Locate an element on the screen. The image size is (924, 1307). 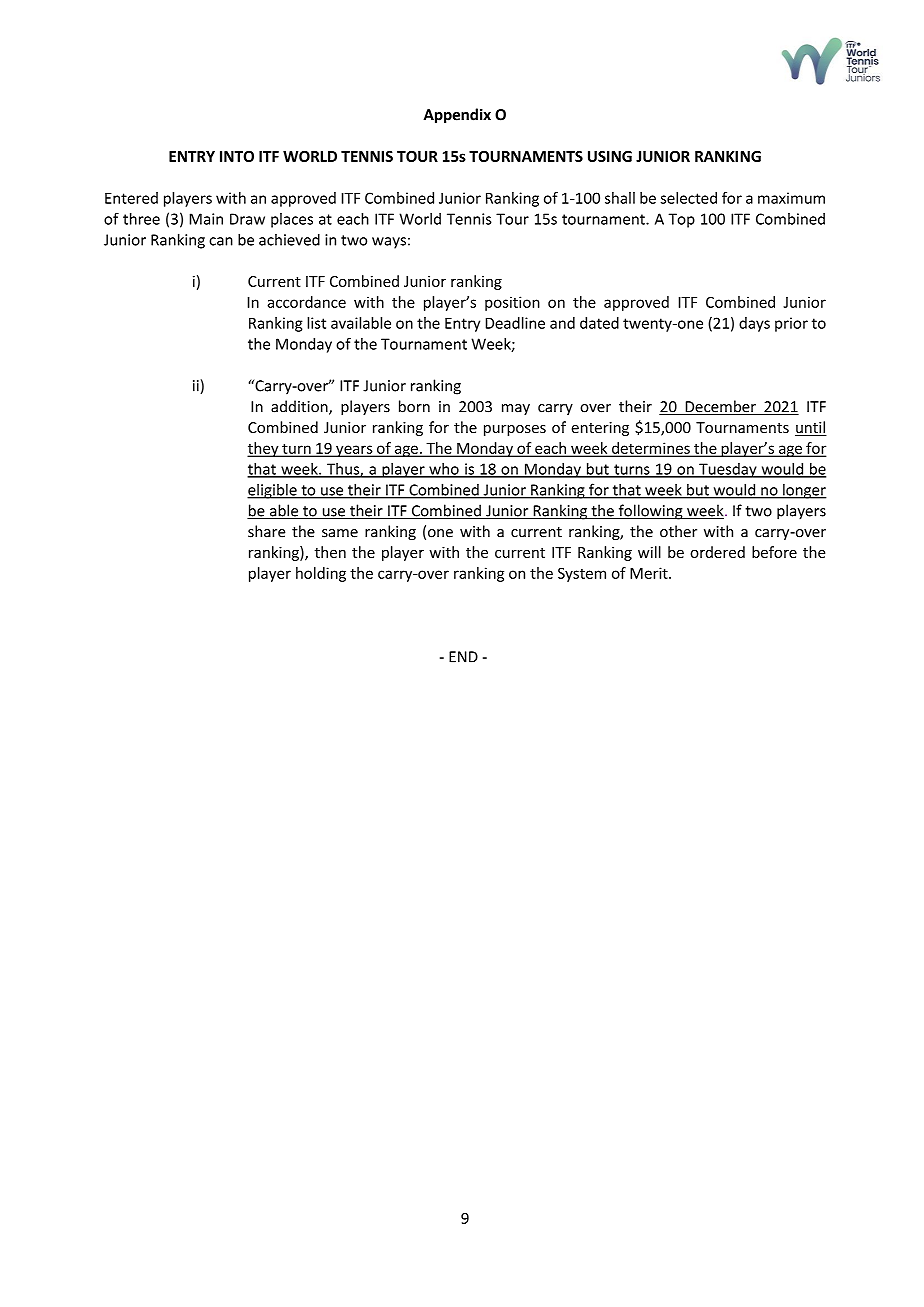
INTO is located at coordinates (237, 156).
